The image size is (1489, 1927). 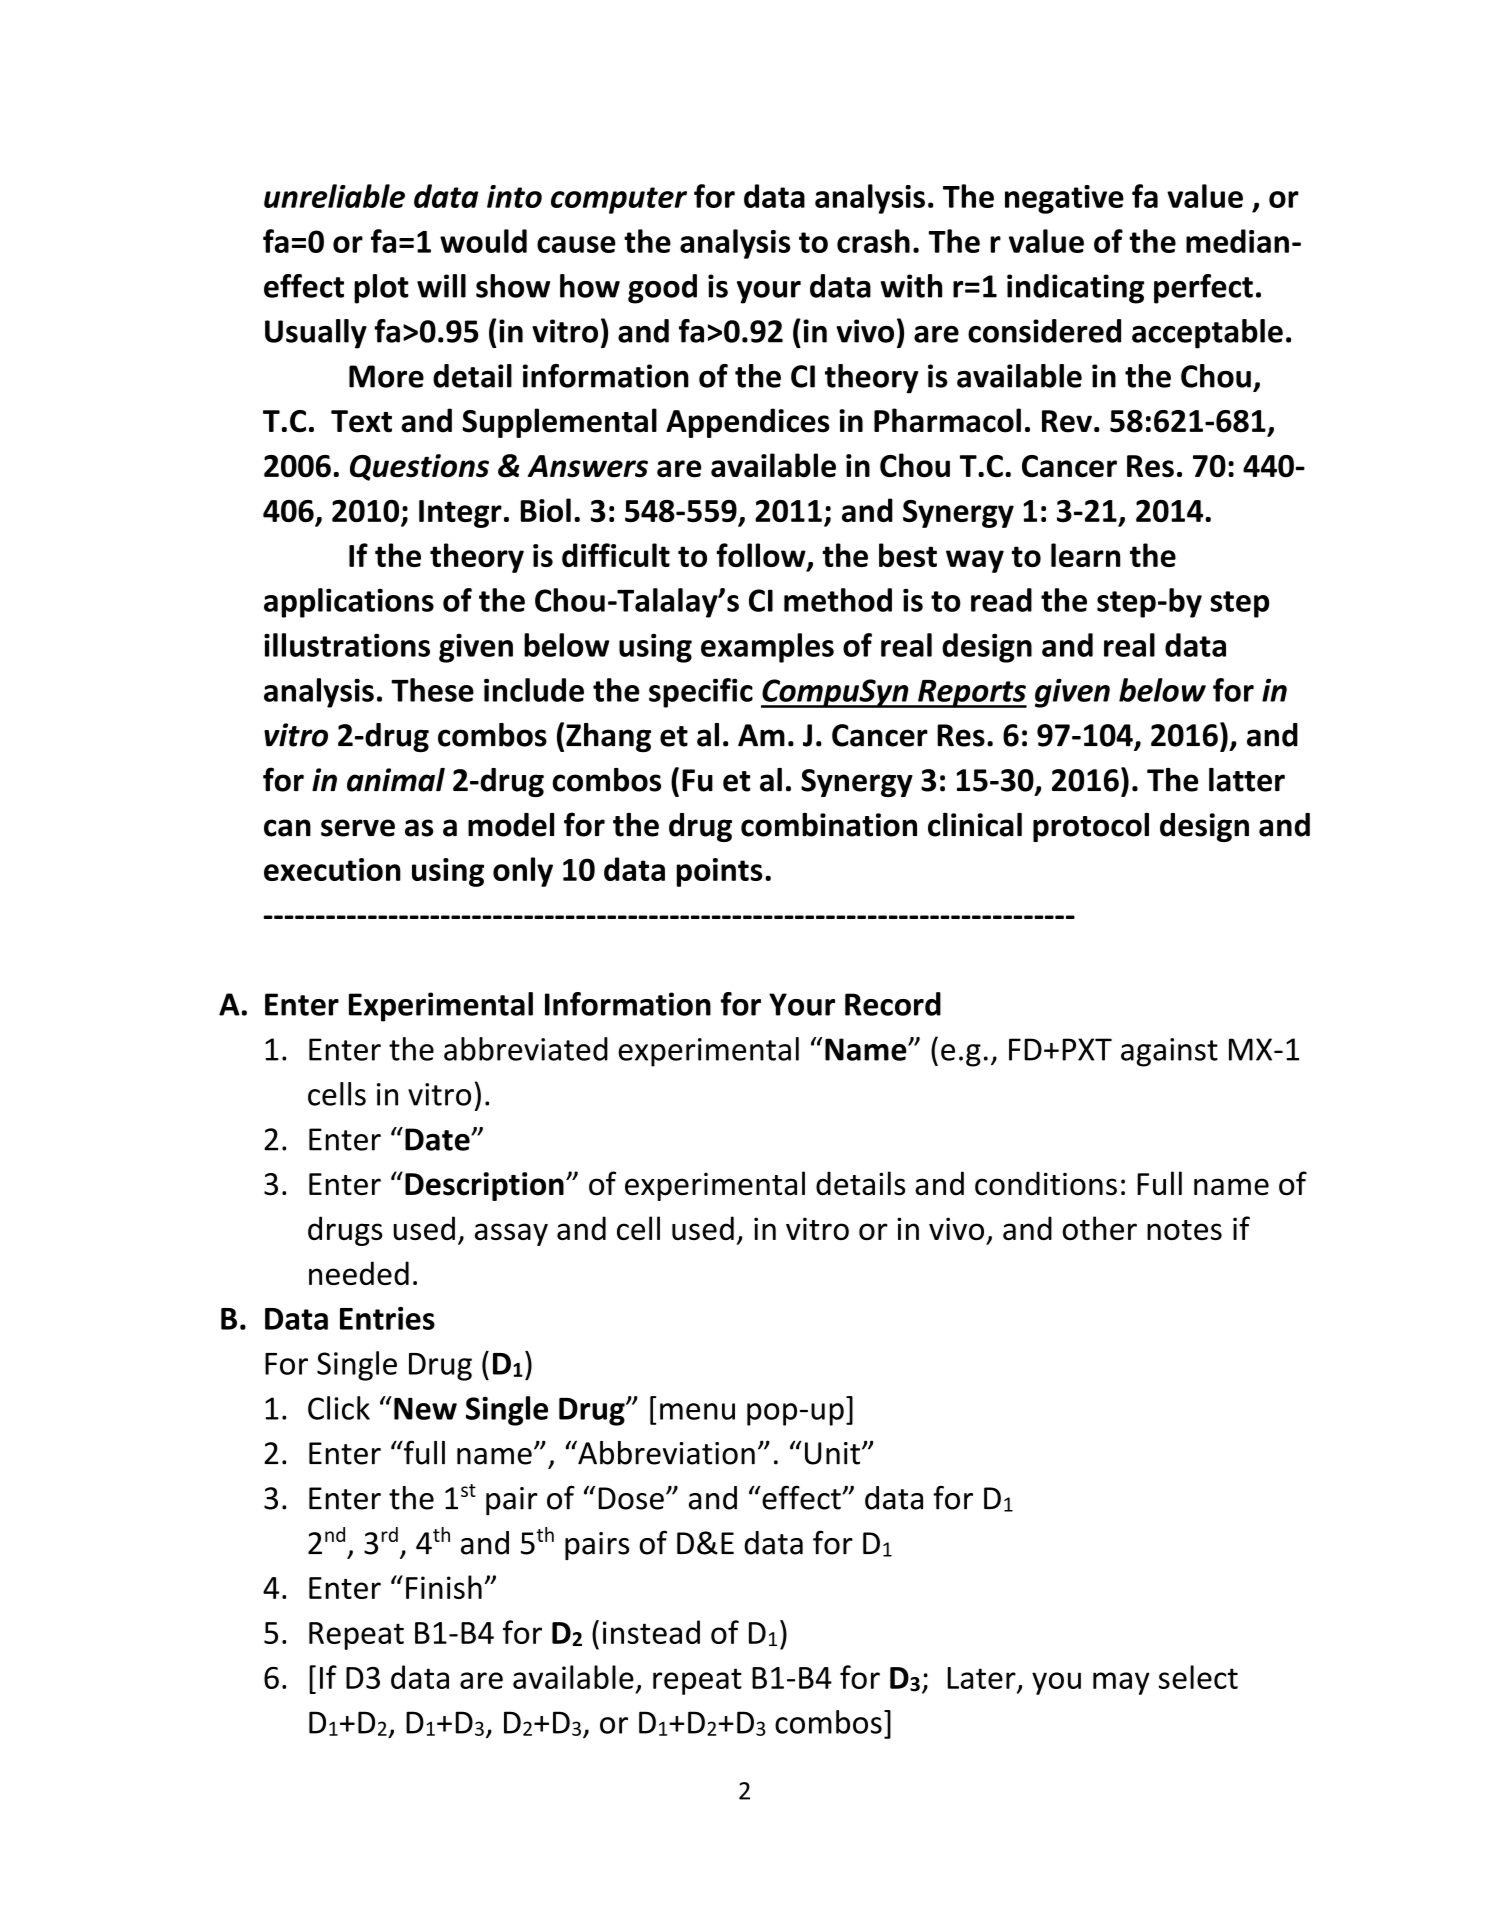 I want to click on indicating, so click(x=1075, y=289).
